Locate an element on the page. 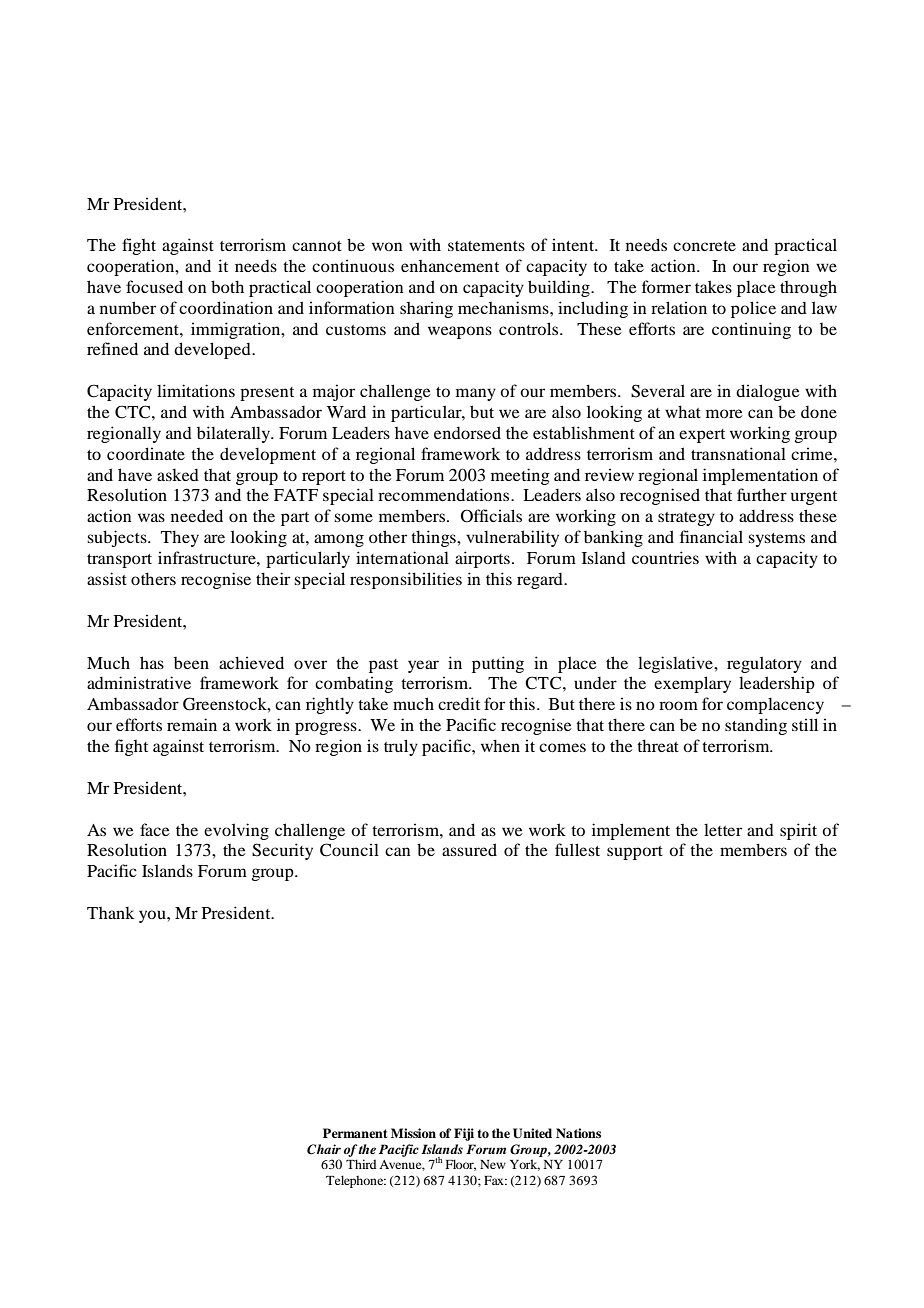 This image has height=1308, width=924. face is located at coordinates (155, 829).
